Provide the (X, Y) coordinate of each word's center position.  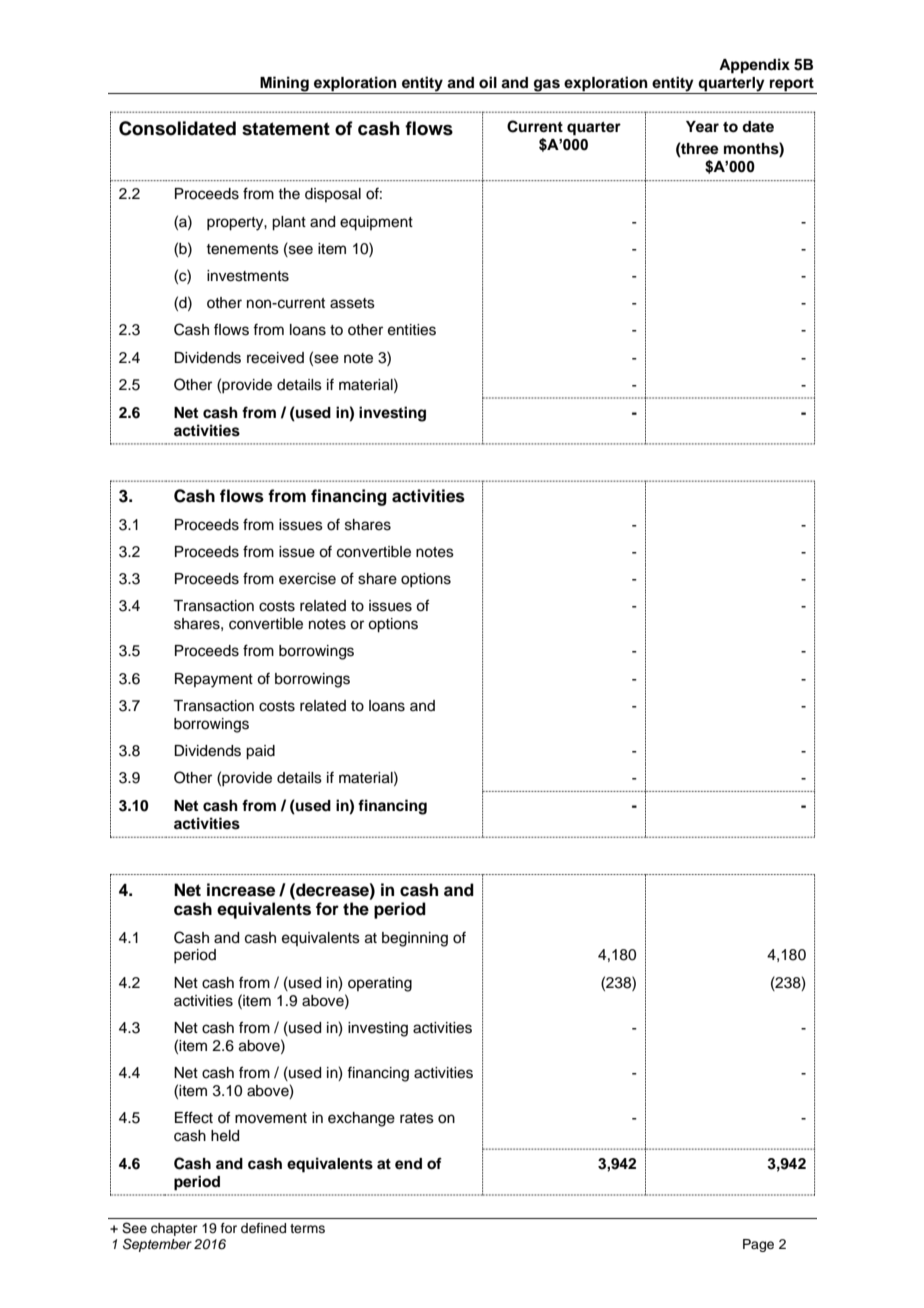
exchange (361, 1119)
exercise (307, 579)
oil (488, 82)
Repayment (214, 680)
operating (380, 984)
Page (758, 1245)
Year (702, 127)
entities (412, 330)
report (792, 86)
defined (263, 1228)
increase (241, 890)
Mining (284, 85)
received (275, 358)
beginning (415, 939)
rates (417, 1118)
